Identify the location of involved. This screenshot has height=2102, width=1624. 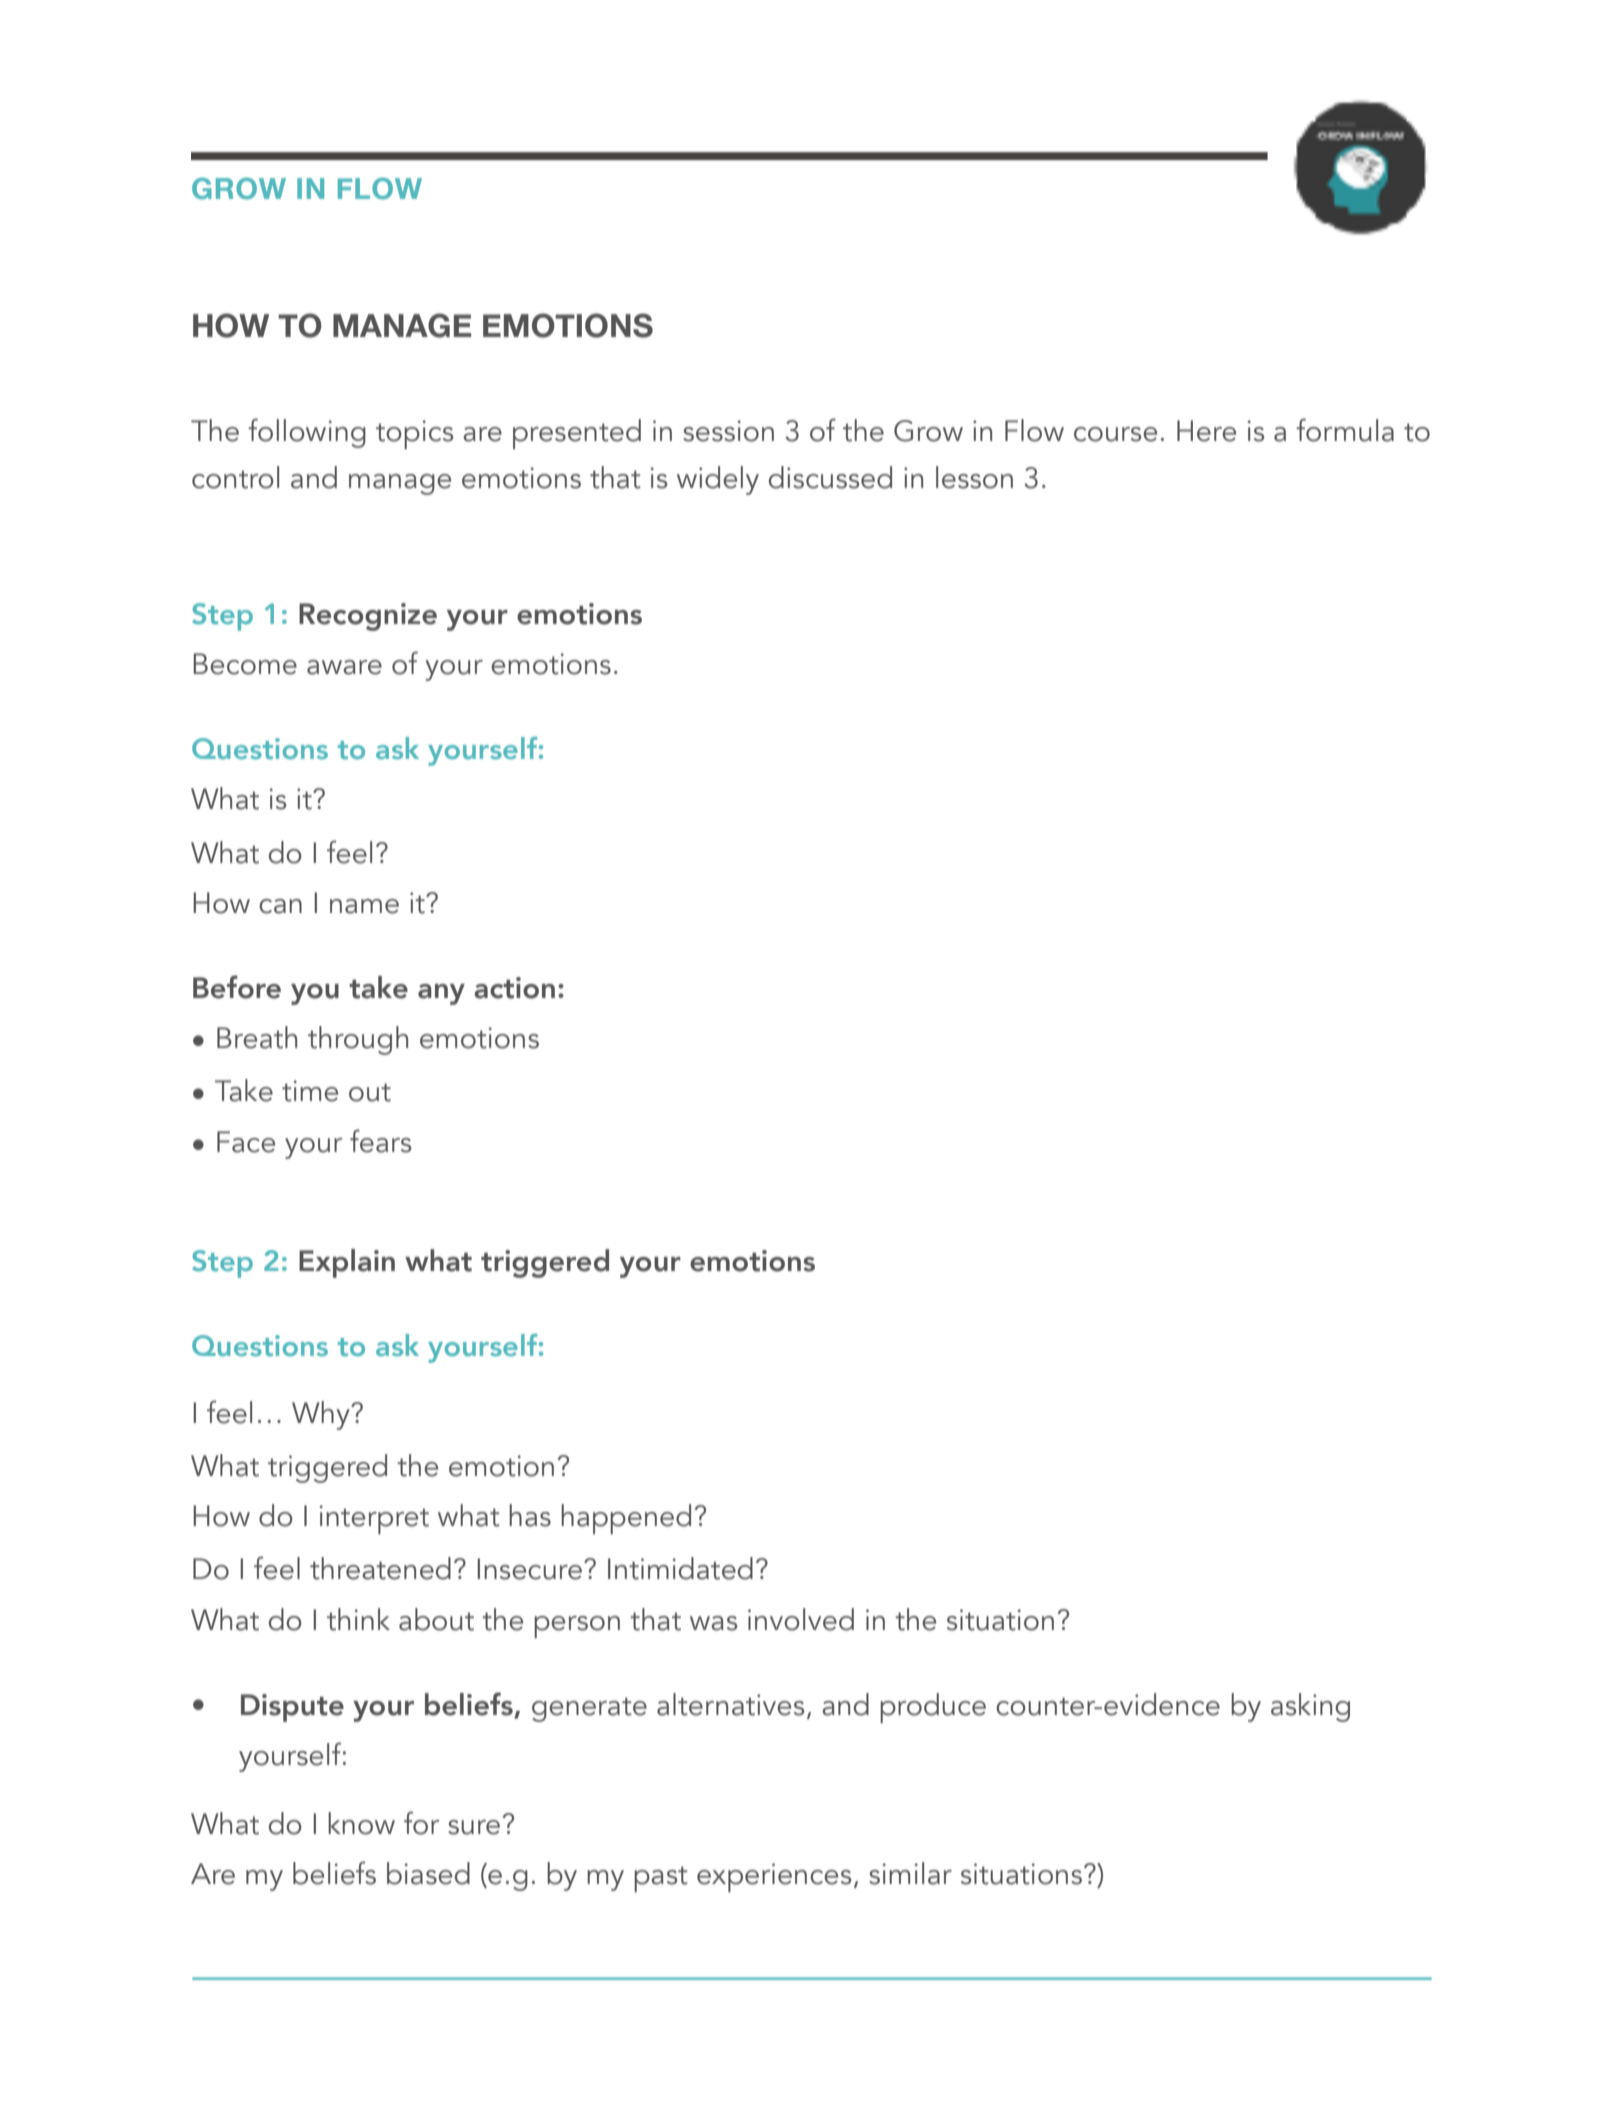
(801, 1619).
